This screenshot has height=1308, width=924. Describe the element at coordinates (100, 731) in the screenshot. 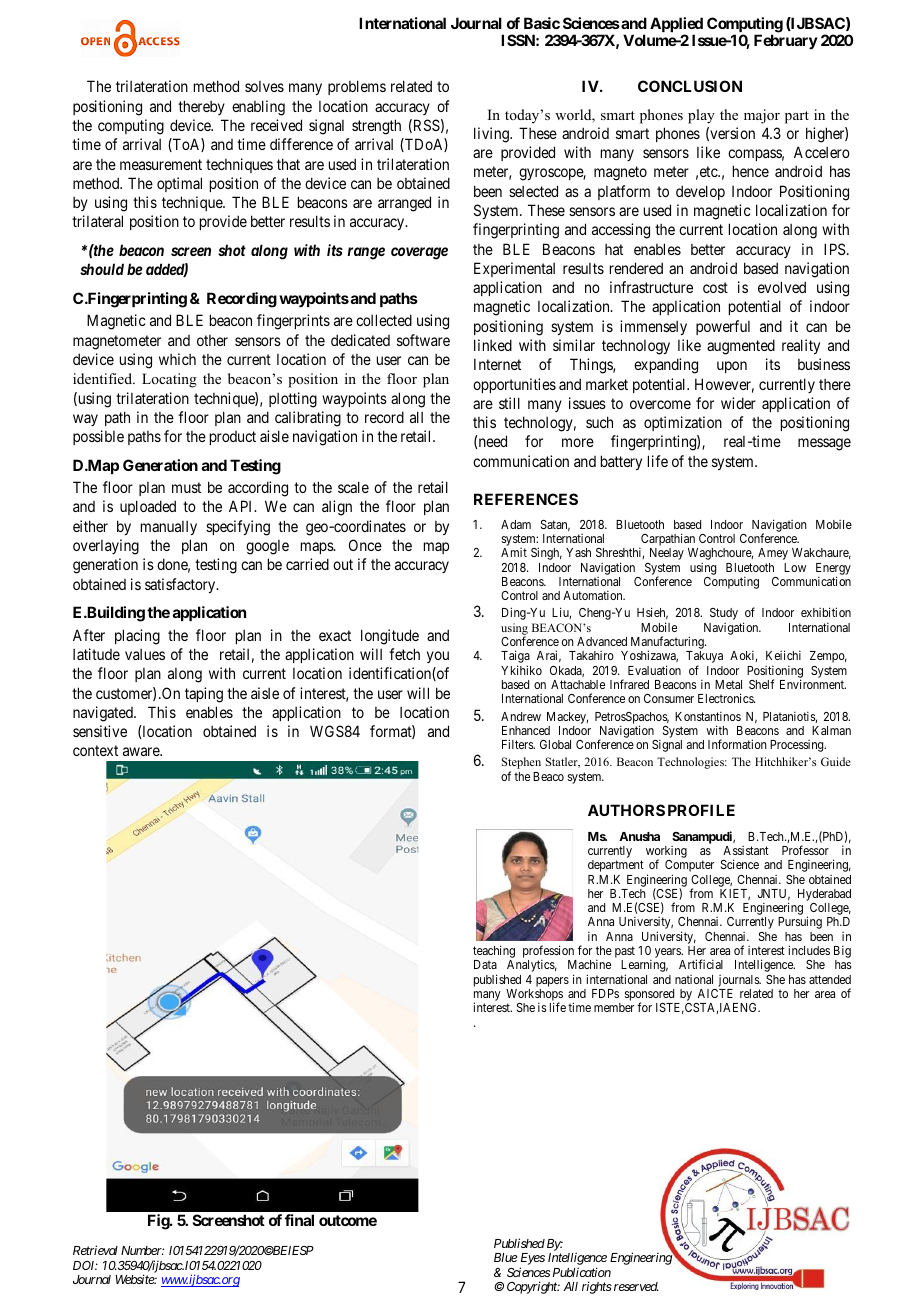

I see `sensitive` at that location.
